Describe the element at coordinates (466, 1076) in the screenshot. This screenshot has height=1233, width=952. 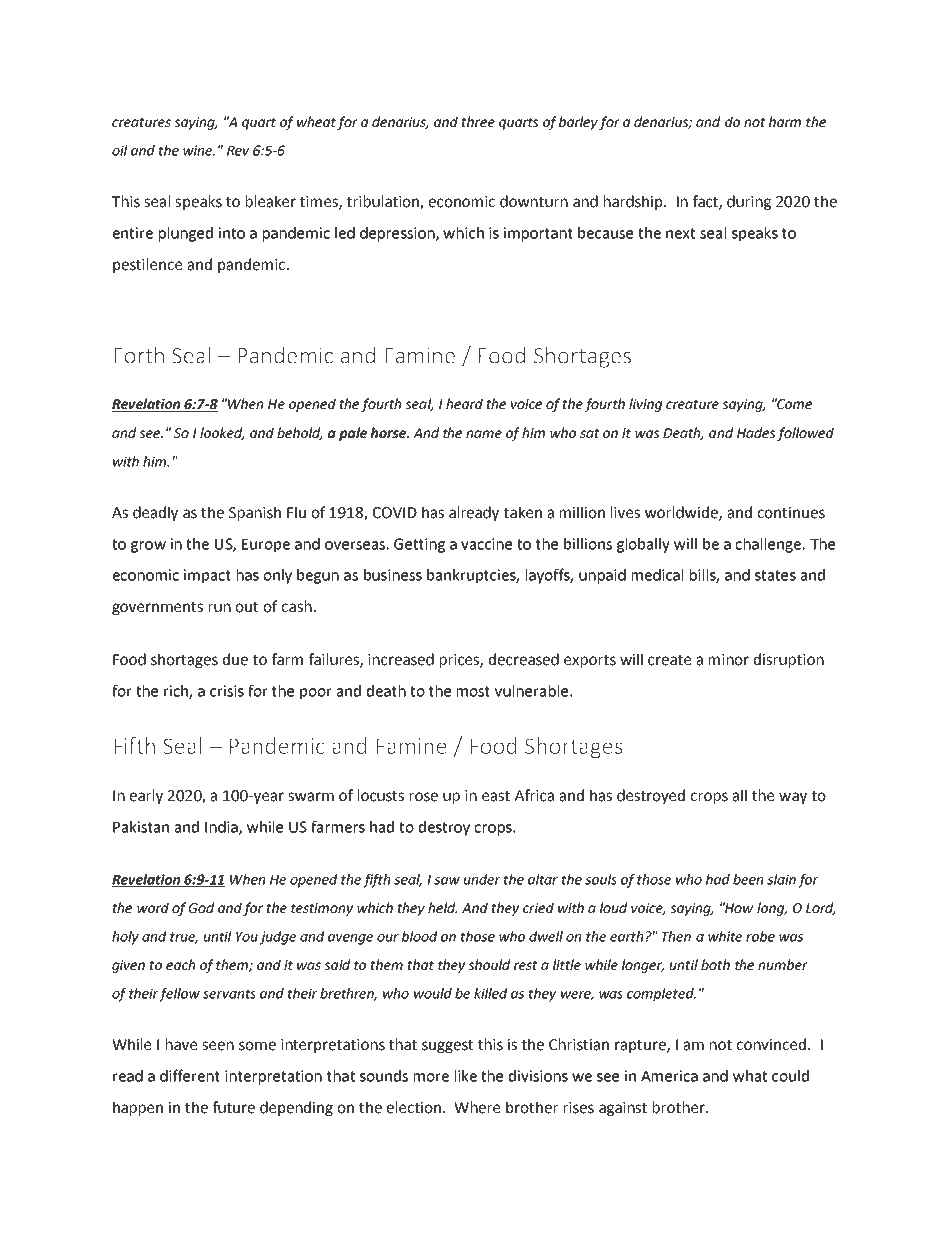
I see `like` at that location.
